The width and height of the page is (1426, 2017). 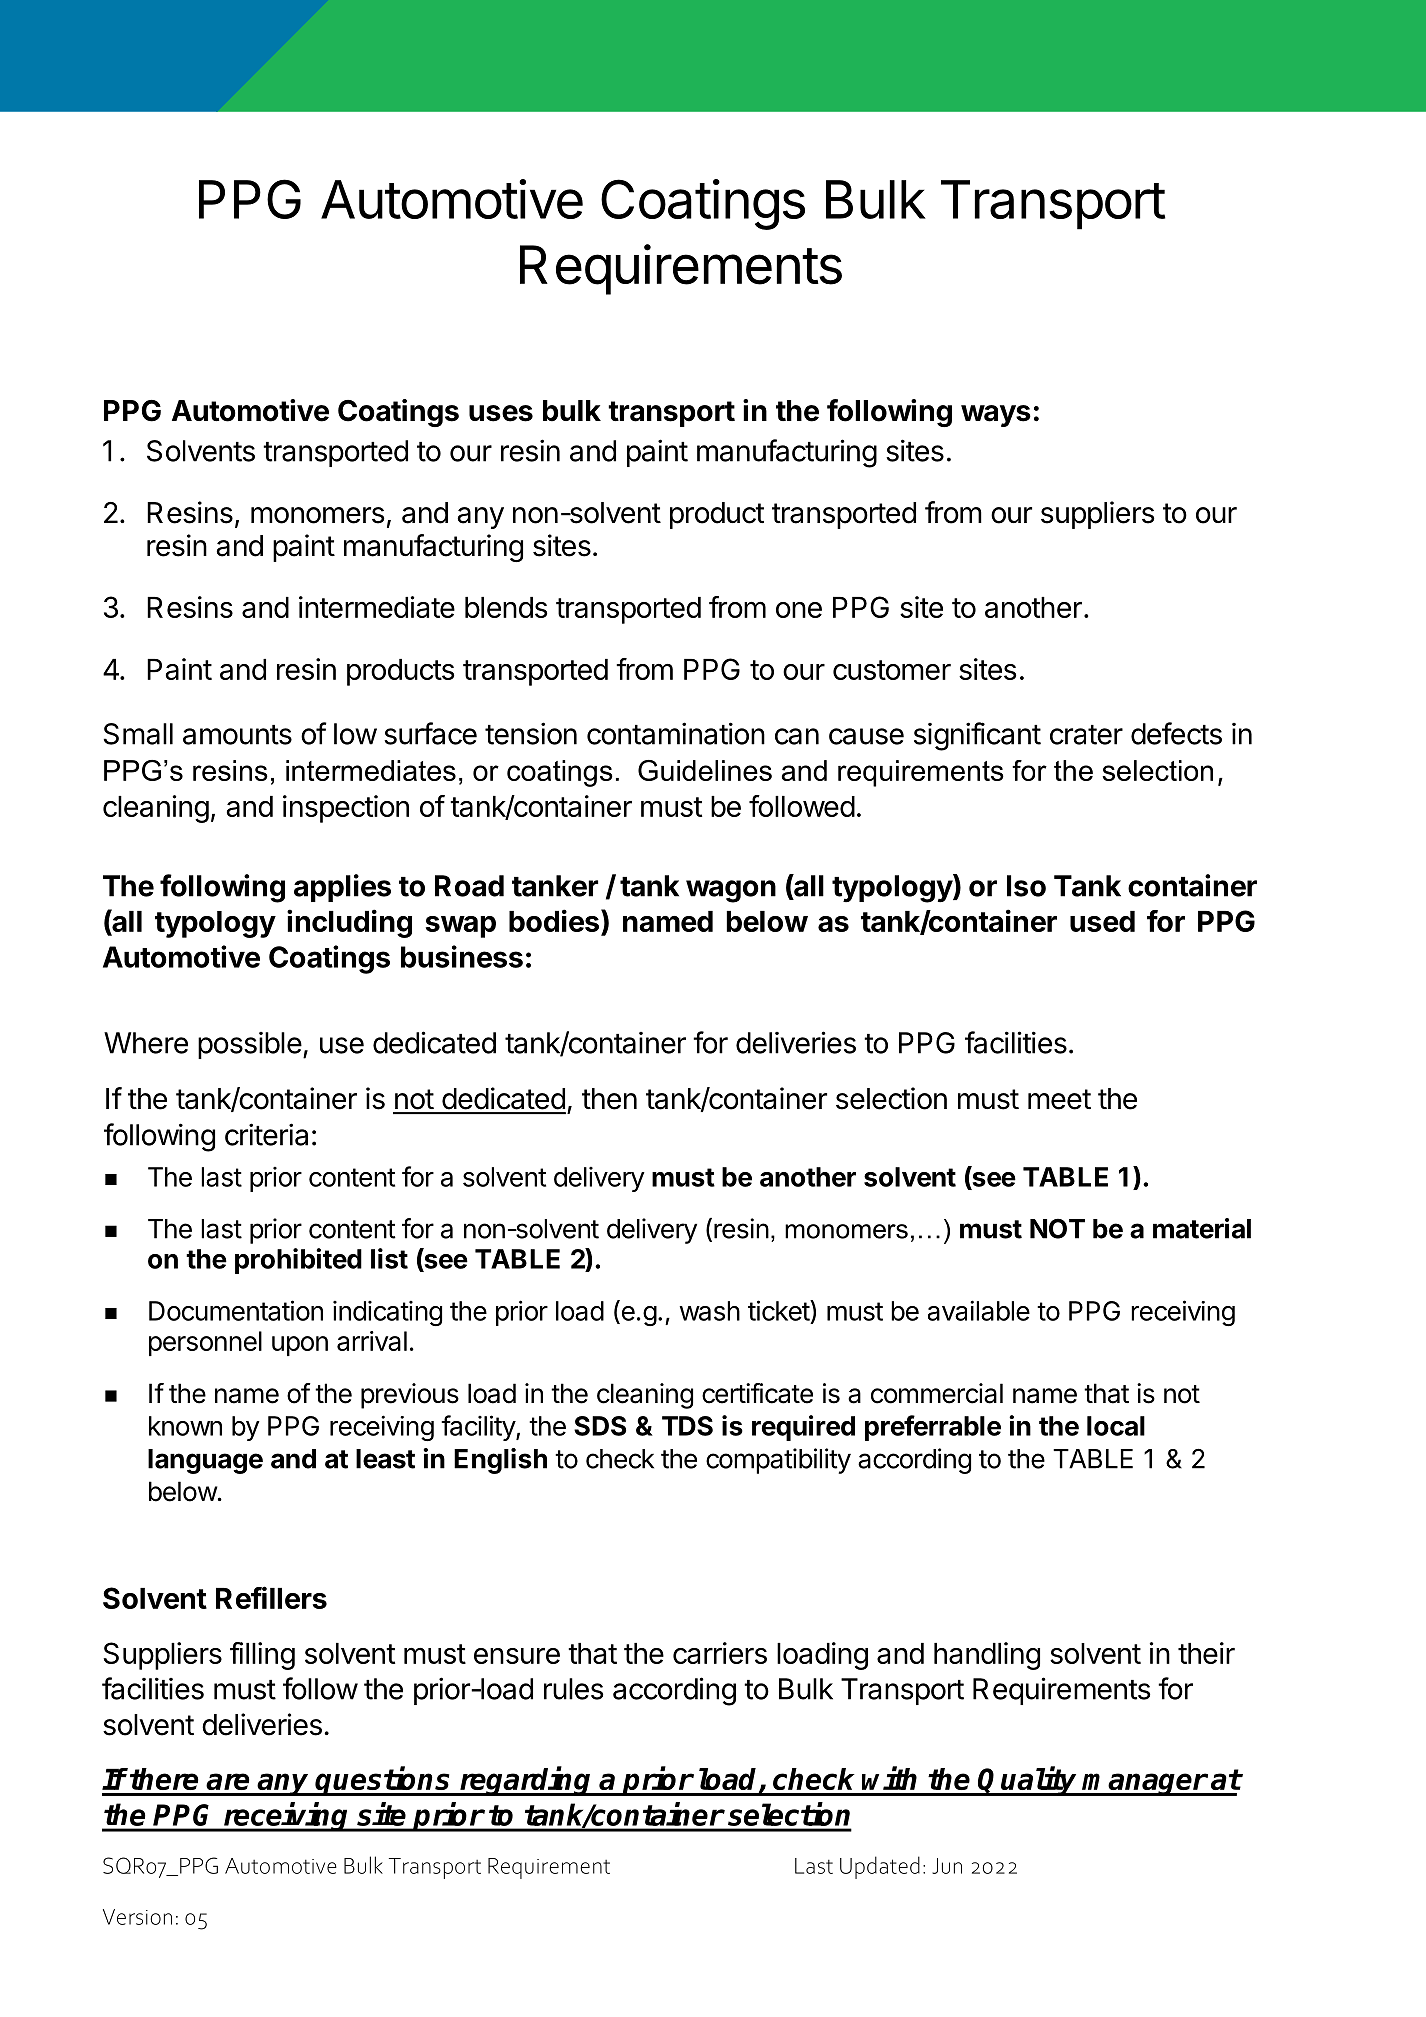 What do you see at coordinates (1059, 1099) in the page?
I see `meet` at bounding box center [1059, 1099].
